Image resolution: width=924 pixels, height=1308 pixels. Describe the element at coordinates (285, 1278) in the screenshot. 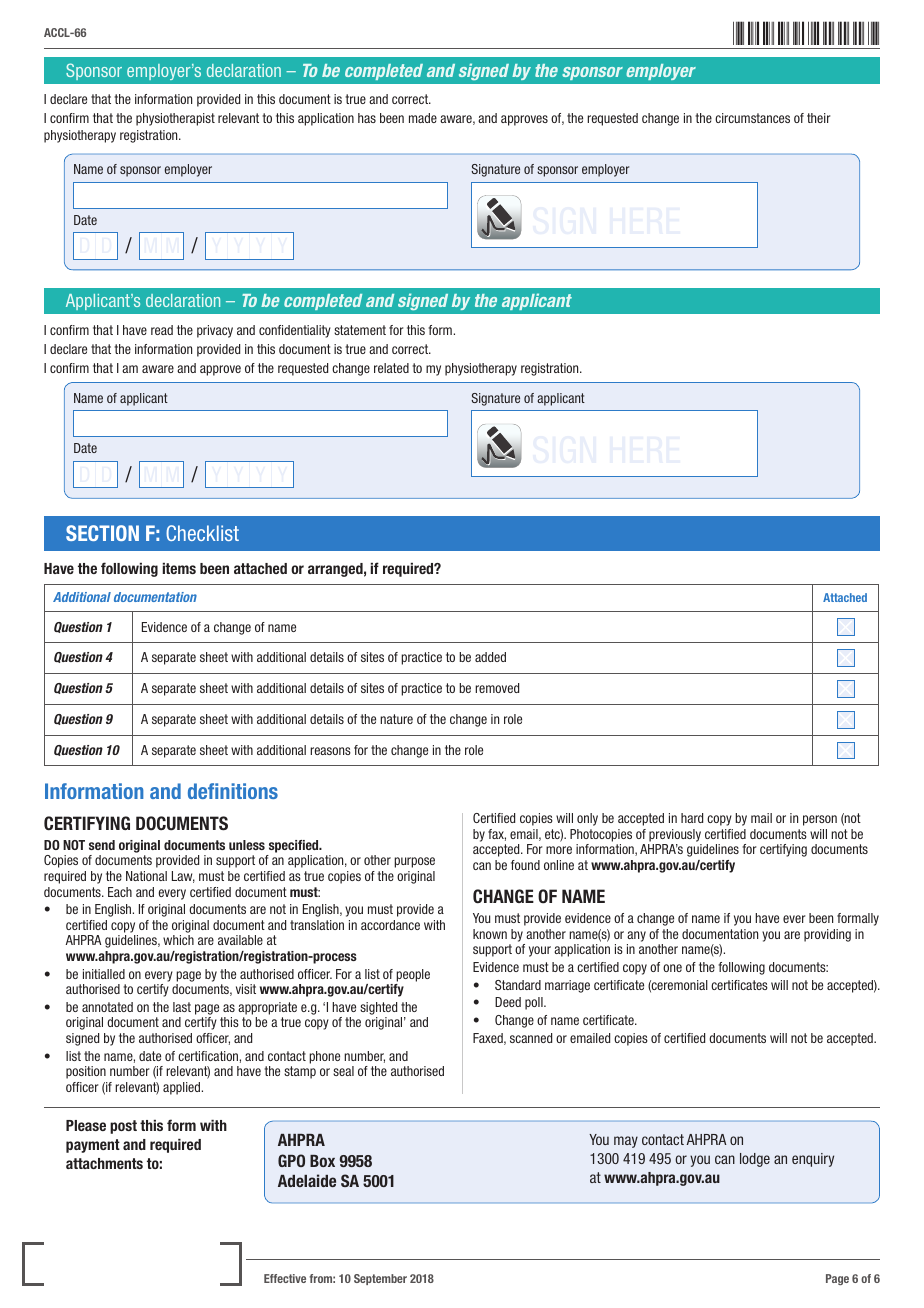

I see `Effective` at that location.
